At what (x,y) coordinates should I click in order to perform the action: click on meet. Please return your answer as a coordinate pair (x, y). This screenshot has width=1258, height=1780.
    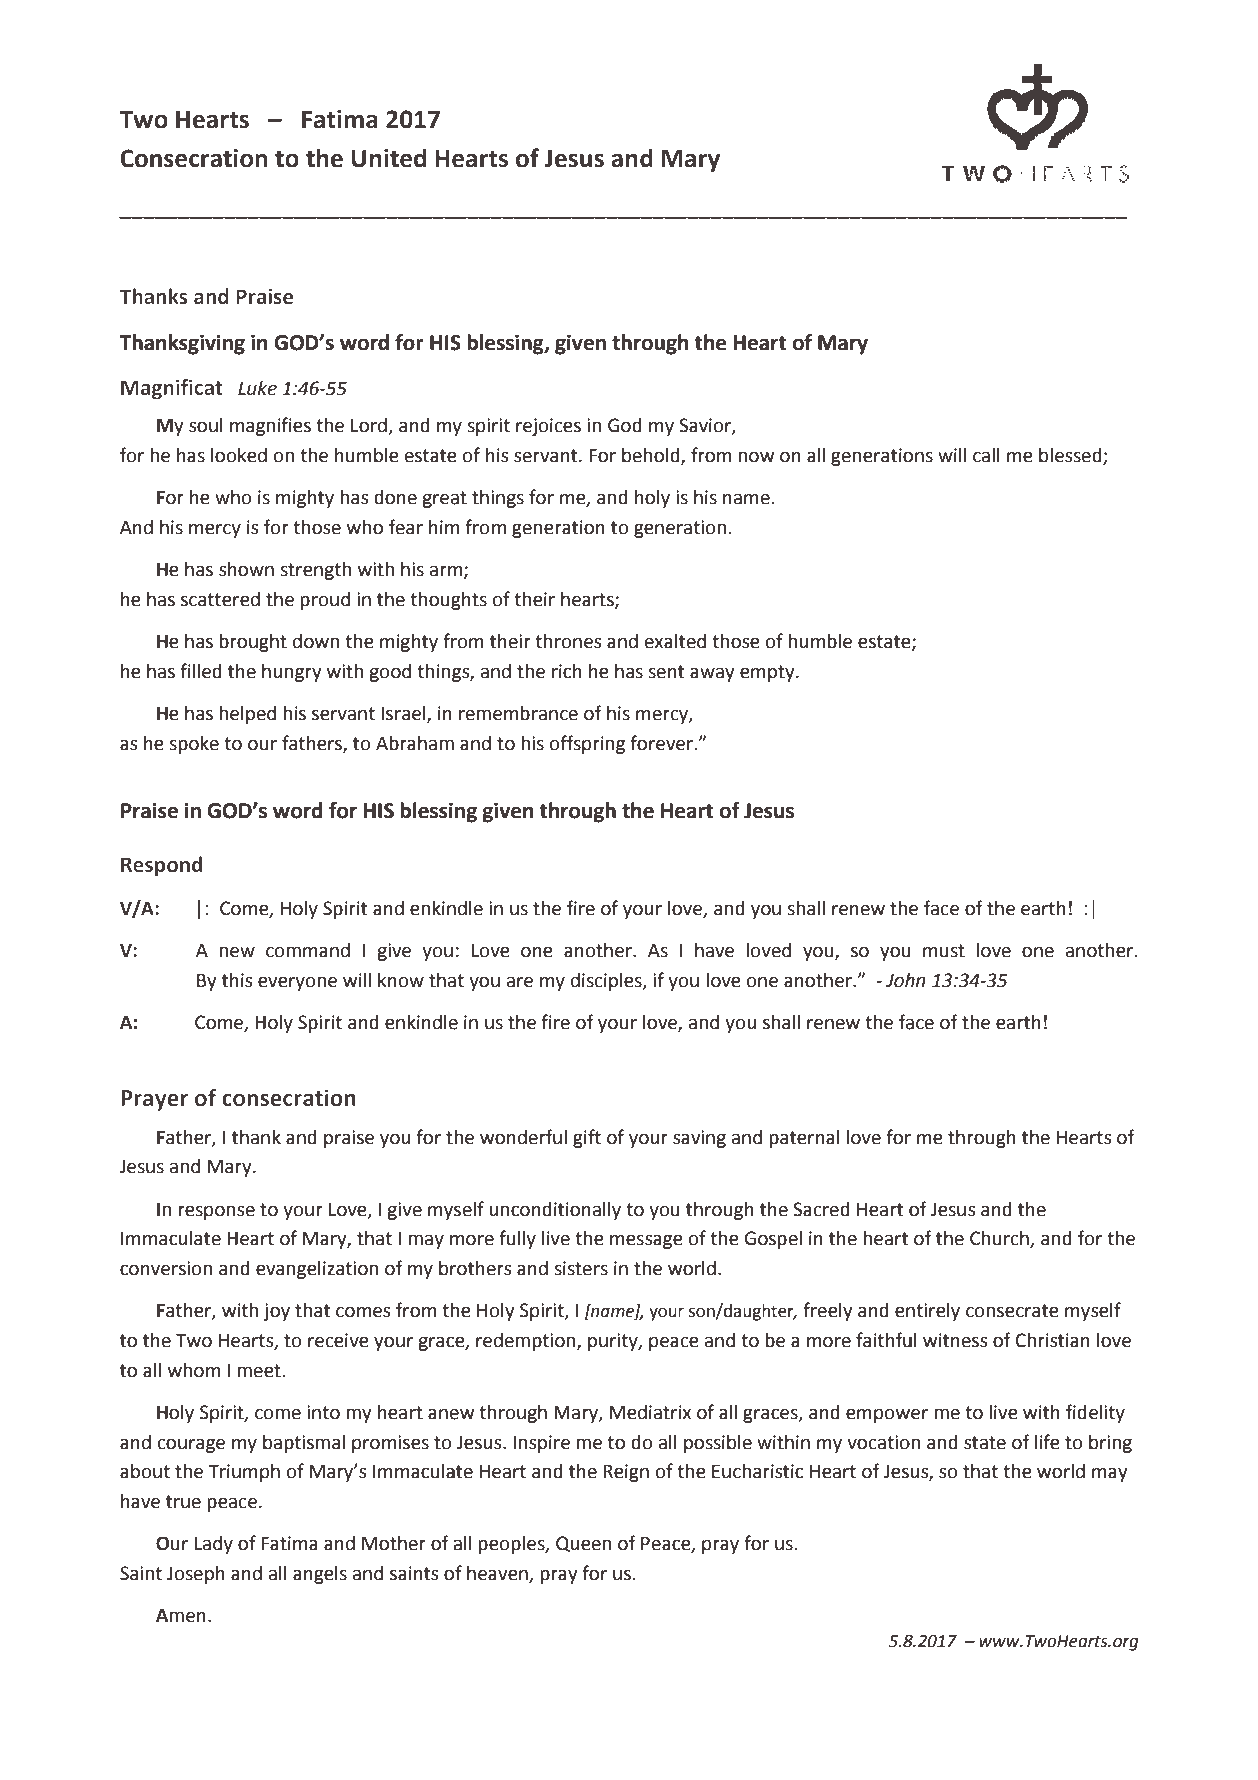
    Looking at the image, I should click on (260, 1371).
